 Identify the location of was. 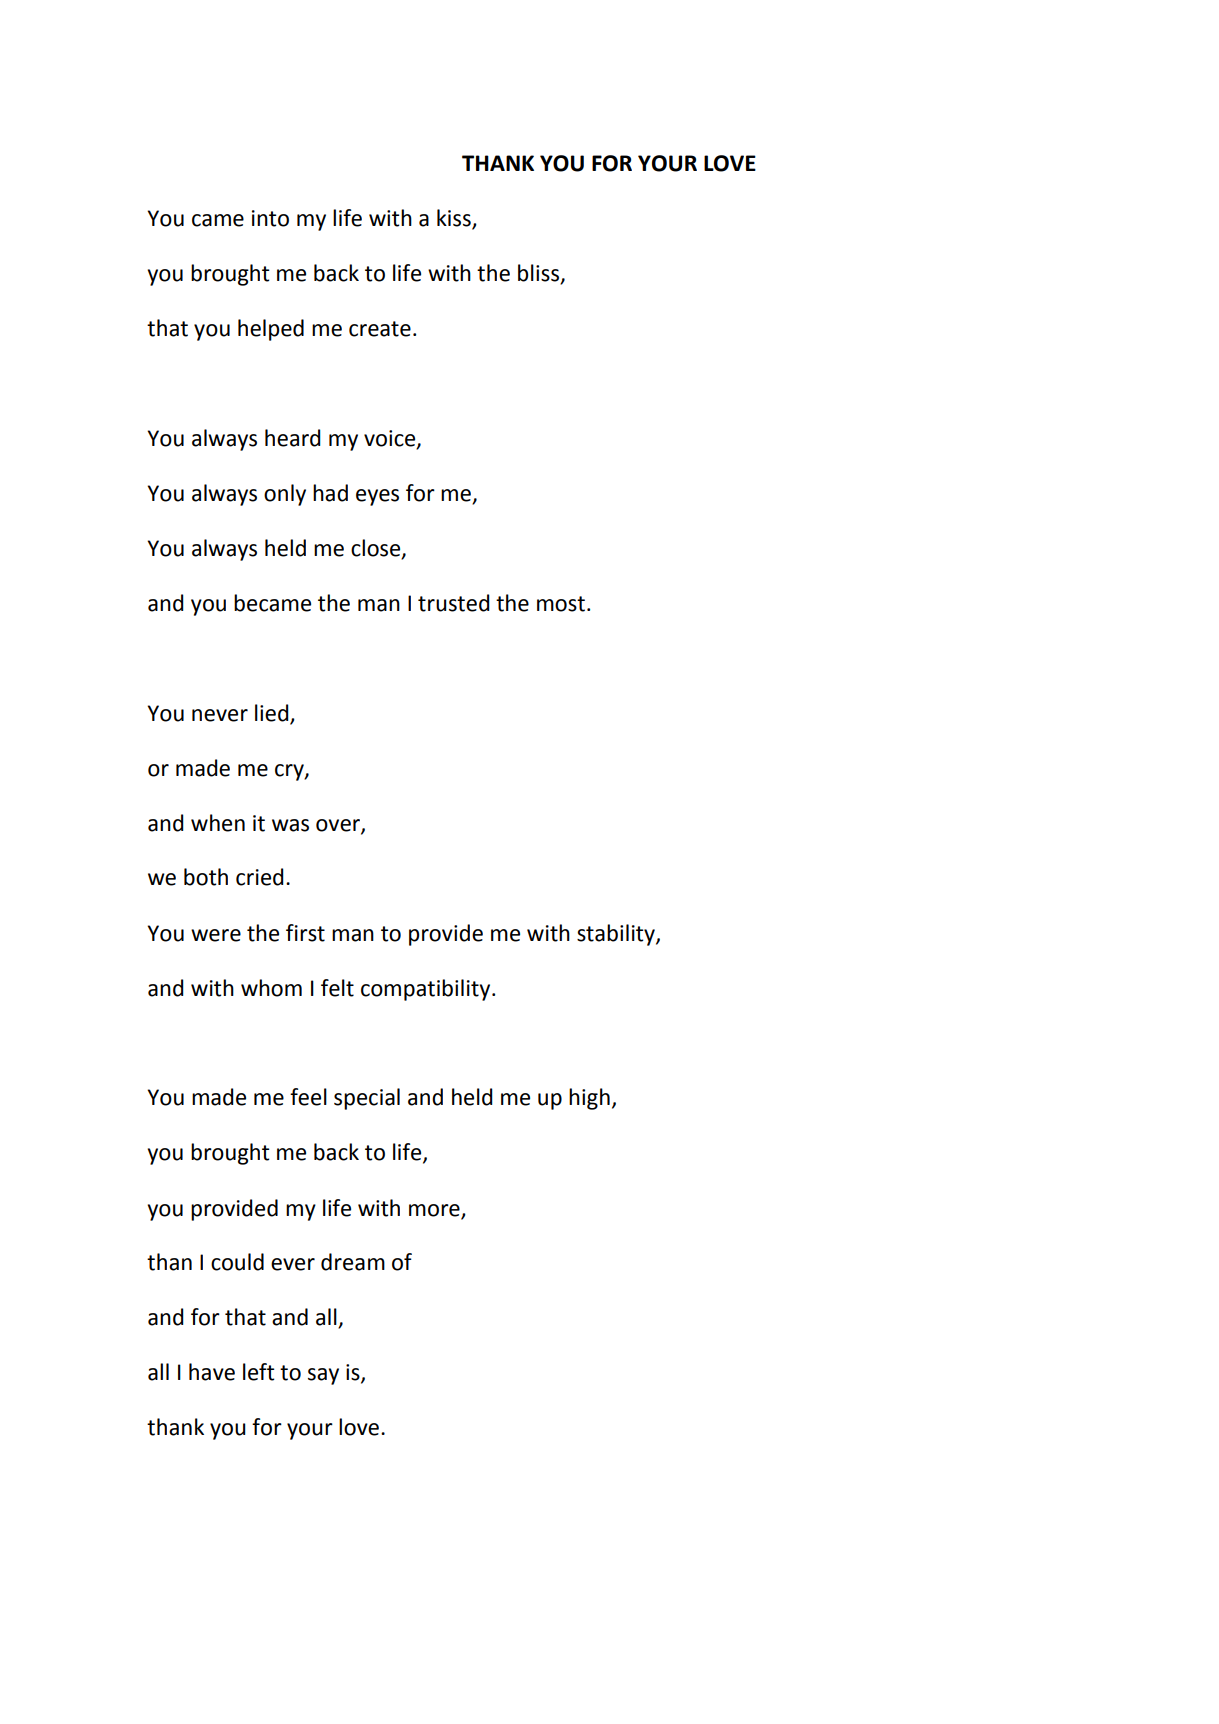
(290, 825).
